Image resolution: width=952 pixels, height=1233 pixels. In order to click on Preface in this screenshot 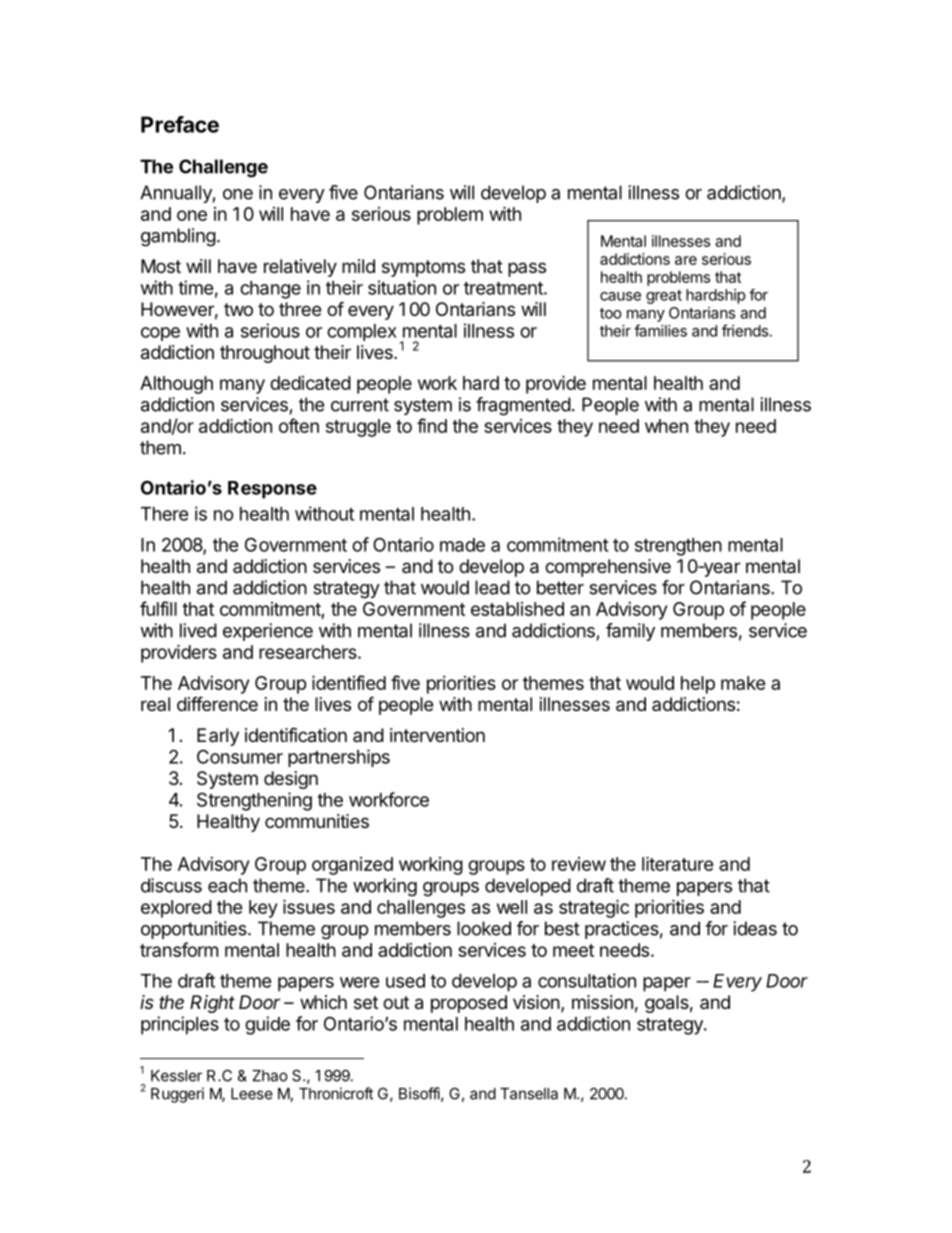, I will do `click(180, 124)`.
